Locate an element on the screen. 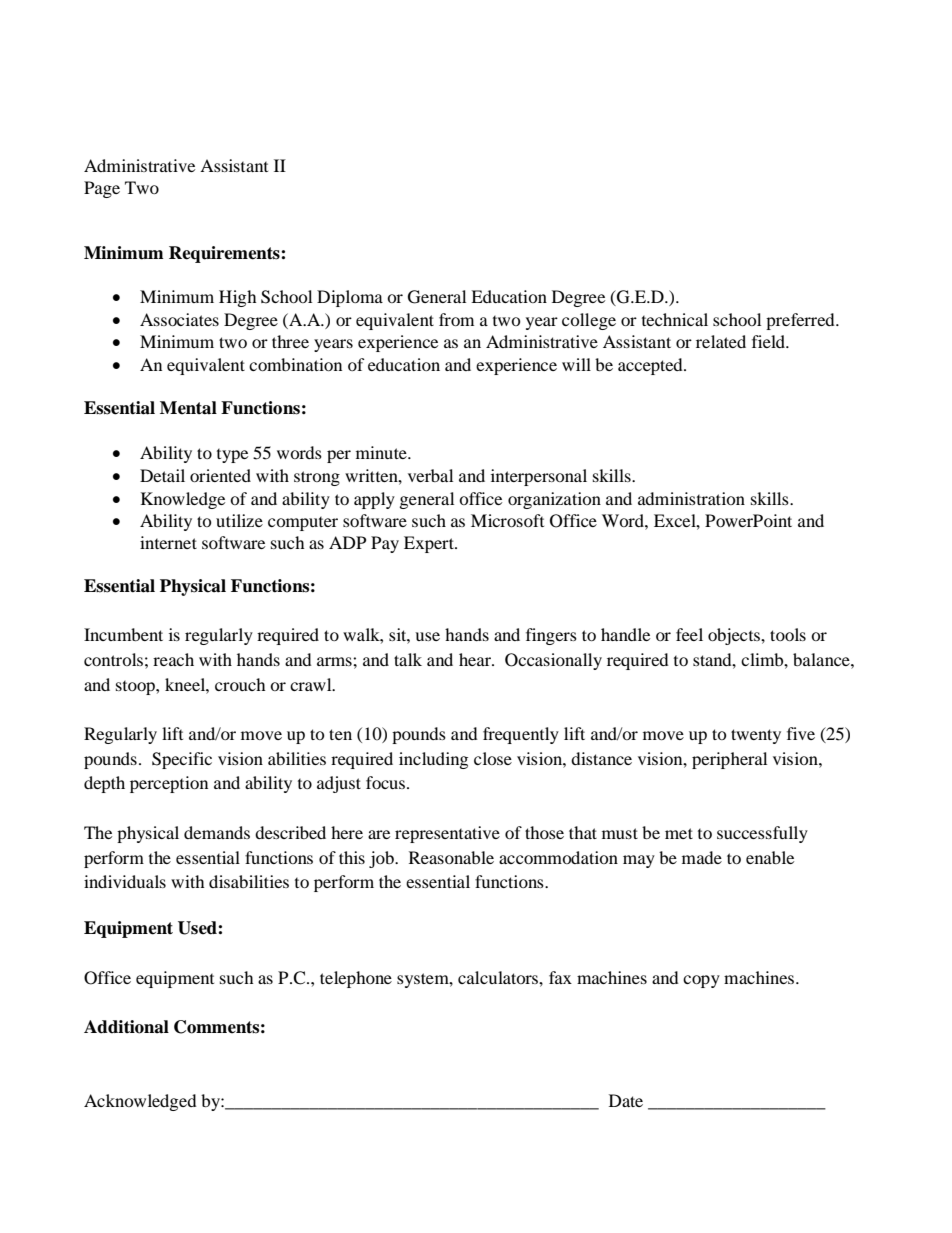 This screenshot has height=1233, width=952. Date is located at coordinates (626, 1100).
